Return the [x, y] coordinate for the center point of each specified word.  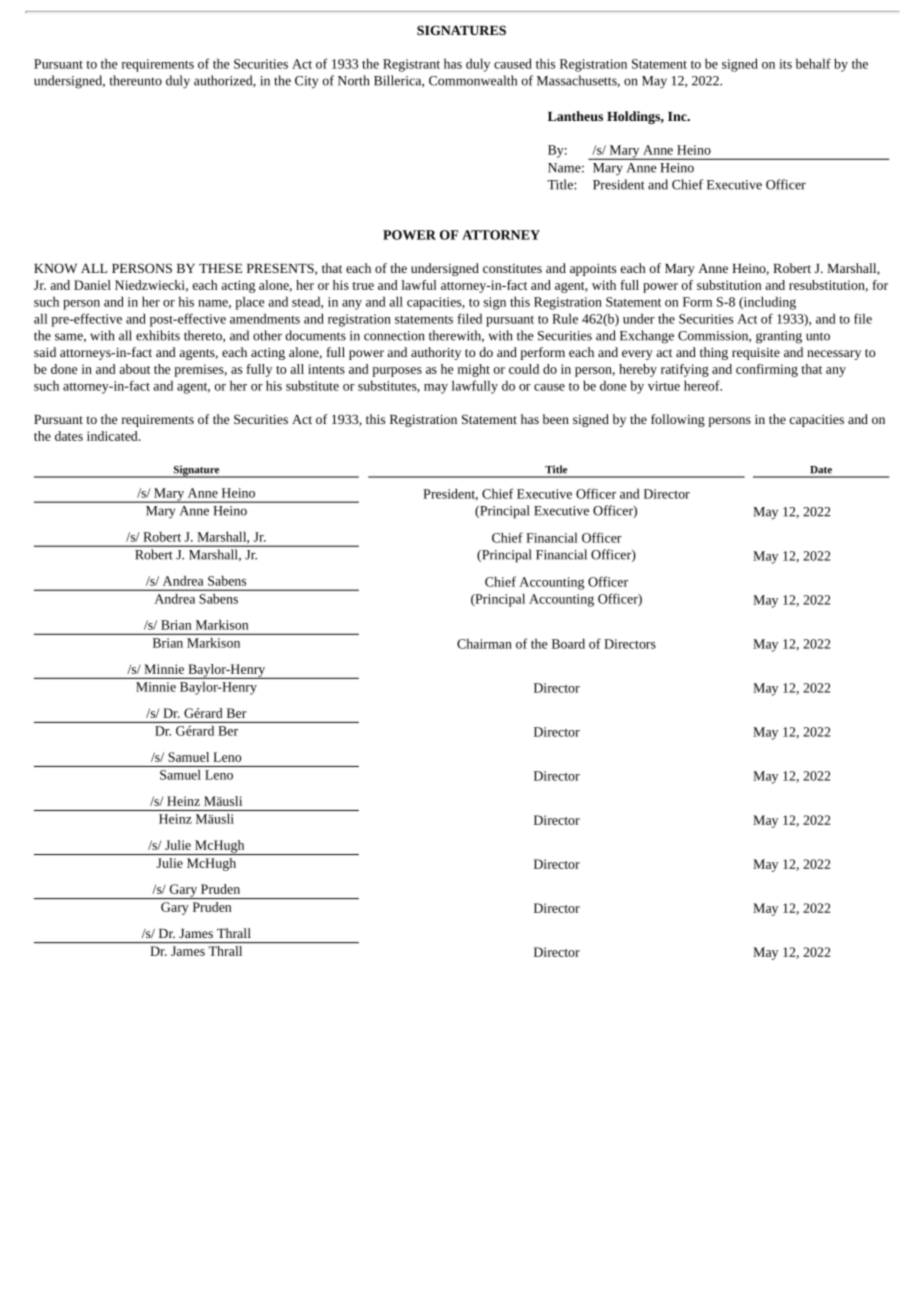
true [363, 286]
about [134, 369]
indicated [113, 436]
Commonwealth [473, 80]
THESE [220, 268]
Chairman [484, 643]
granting [779, 337]
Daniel [92, 285]
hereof [703, 385]
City [306, 82]
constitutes [512, 268]
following [678, 420]
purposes [397, 372]
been [556, 419]
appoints [593, 270]
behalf [813, 63]
